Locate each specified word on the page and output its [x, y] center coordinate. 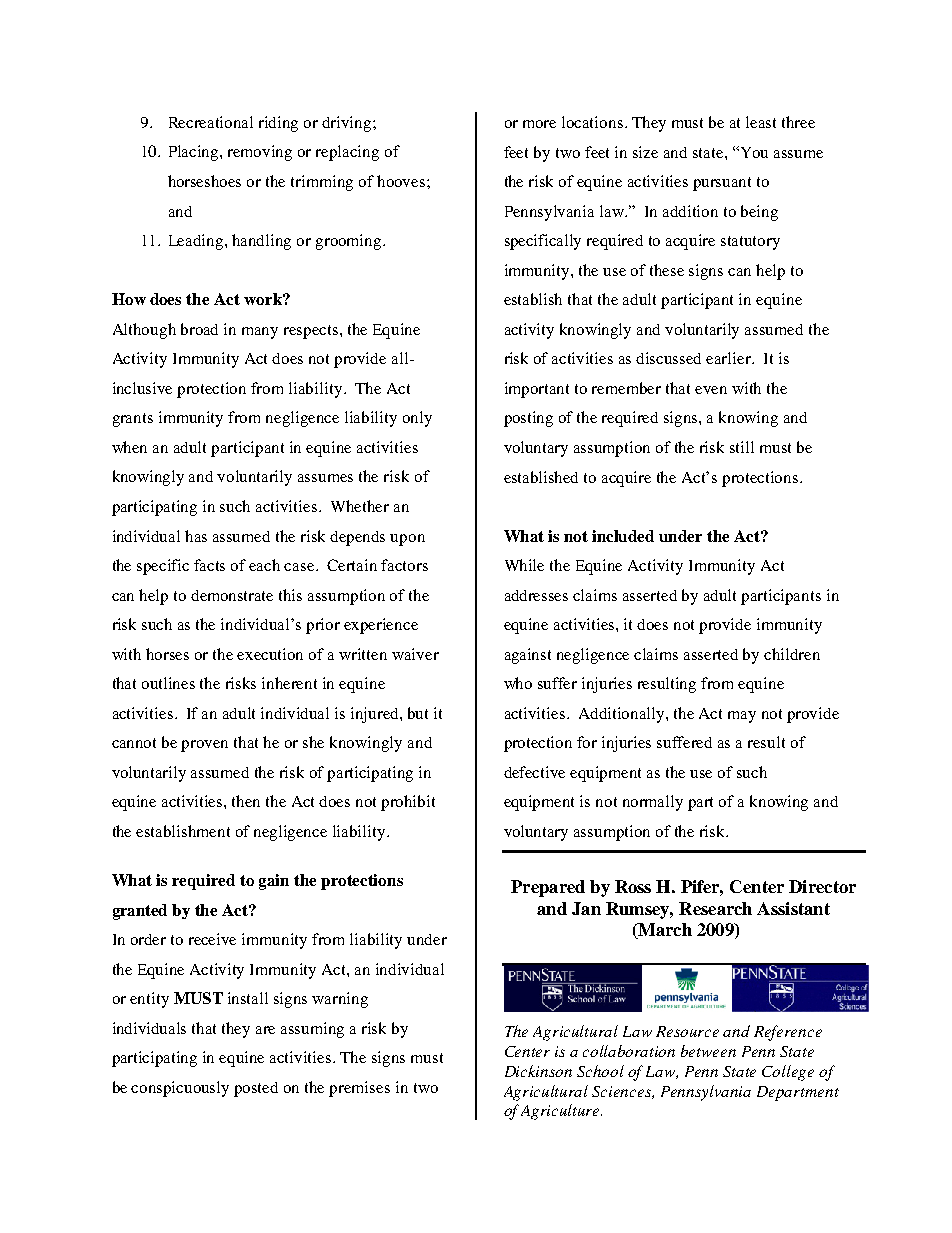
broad [199, 329]
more [539, 124]
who [518, 683]
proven [204, 746]
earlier [729, 358]
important [537, 390]
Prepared [548, 888]
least [761, 122]
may [742, 717]
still [742, 447]
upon [407, 540]
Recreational [211, 122]
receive [212, 939]
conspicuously [180, 1089]
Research [715, 908]
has [196, 536]
